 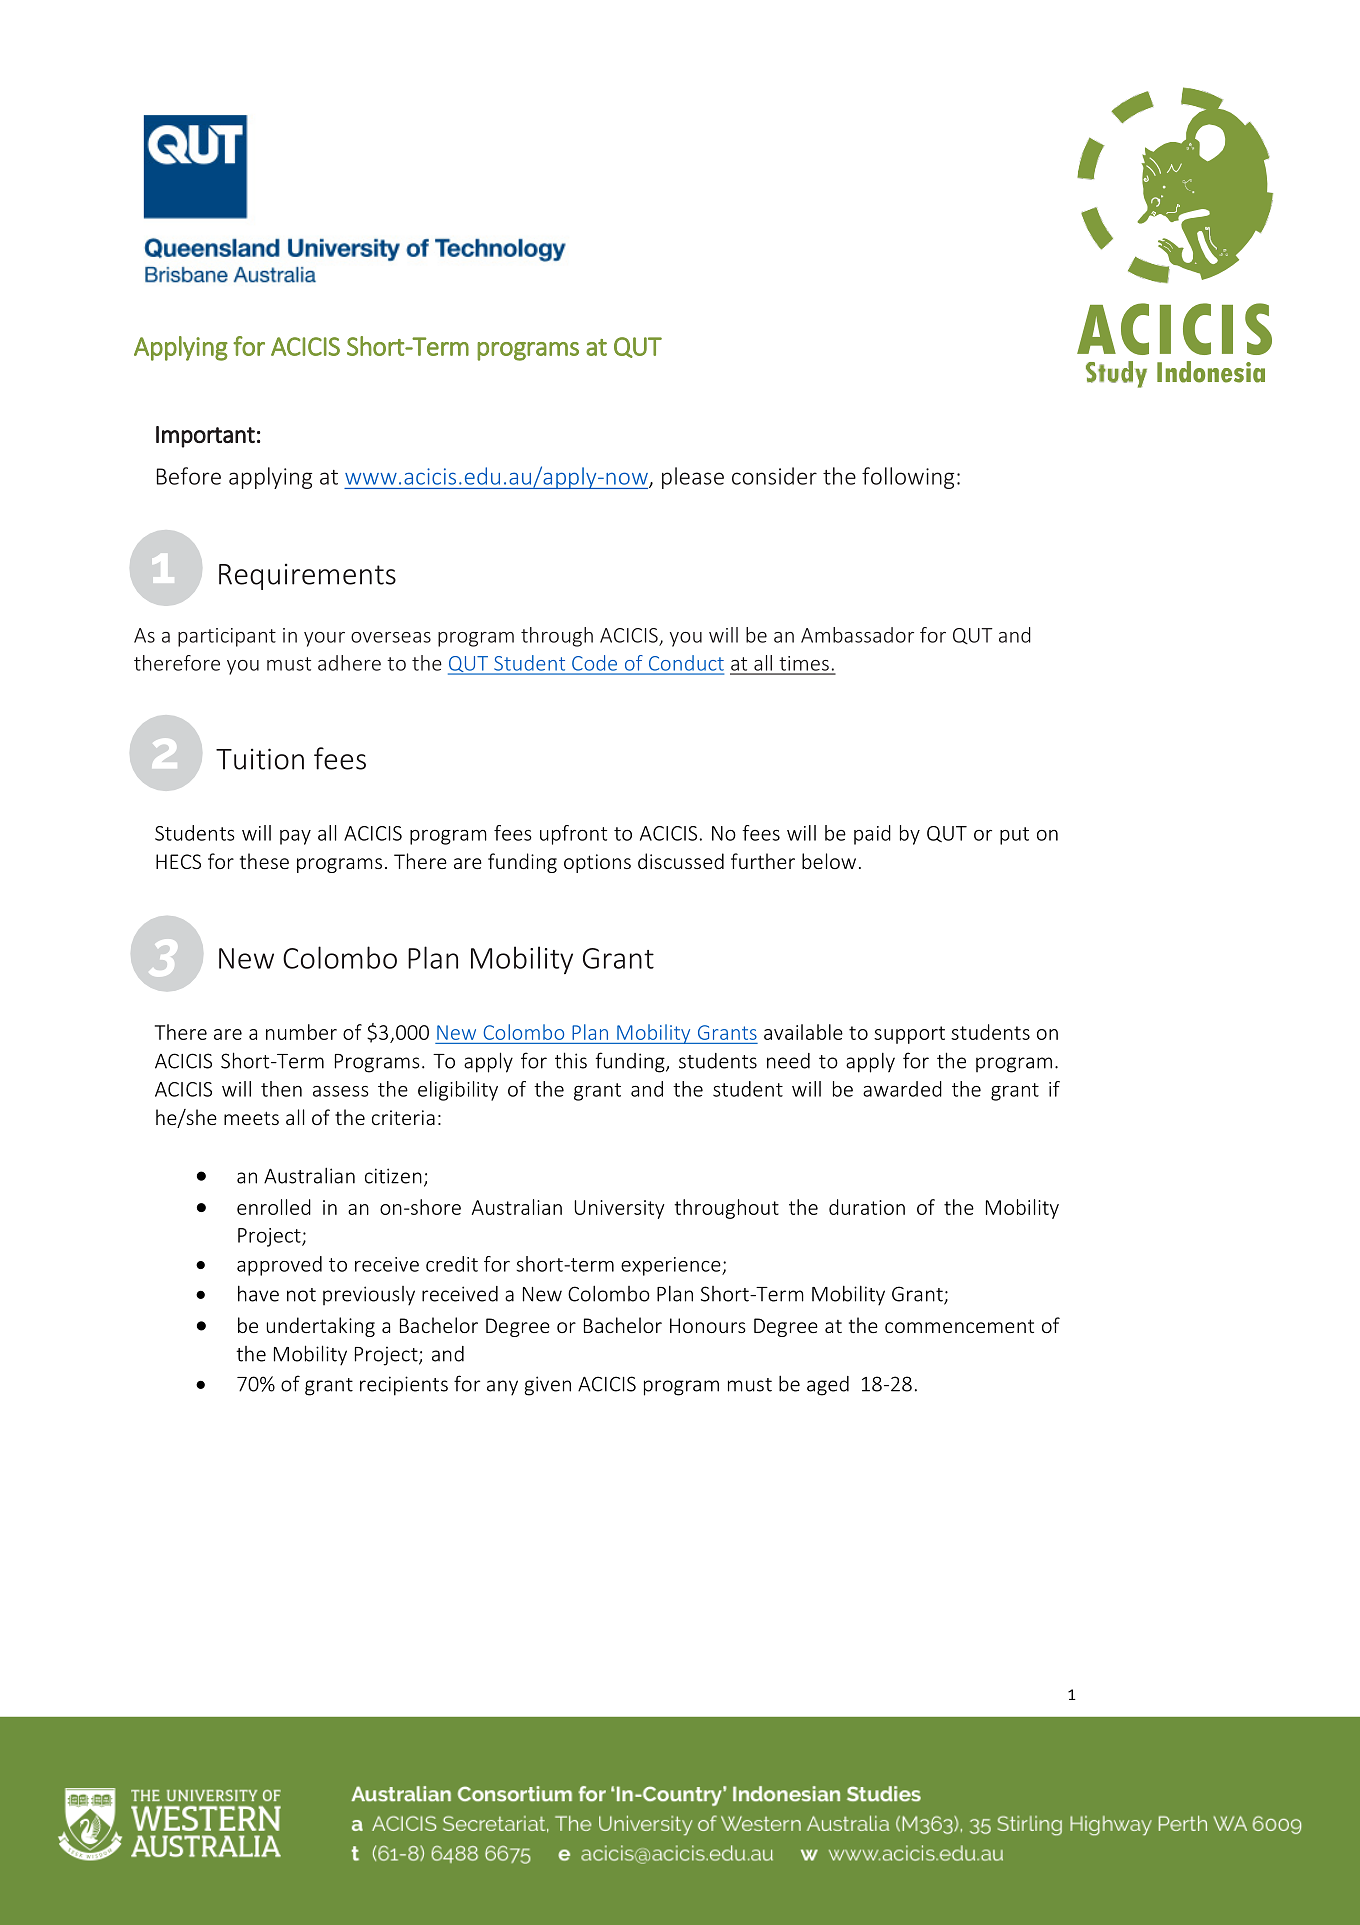 I want to click on Important, so click(x=205, y=437).
